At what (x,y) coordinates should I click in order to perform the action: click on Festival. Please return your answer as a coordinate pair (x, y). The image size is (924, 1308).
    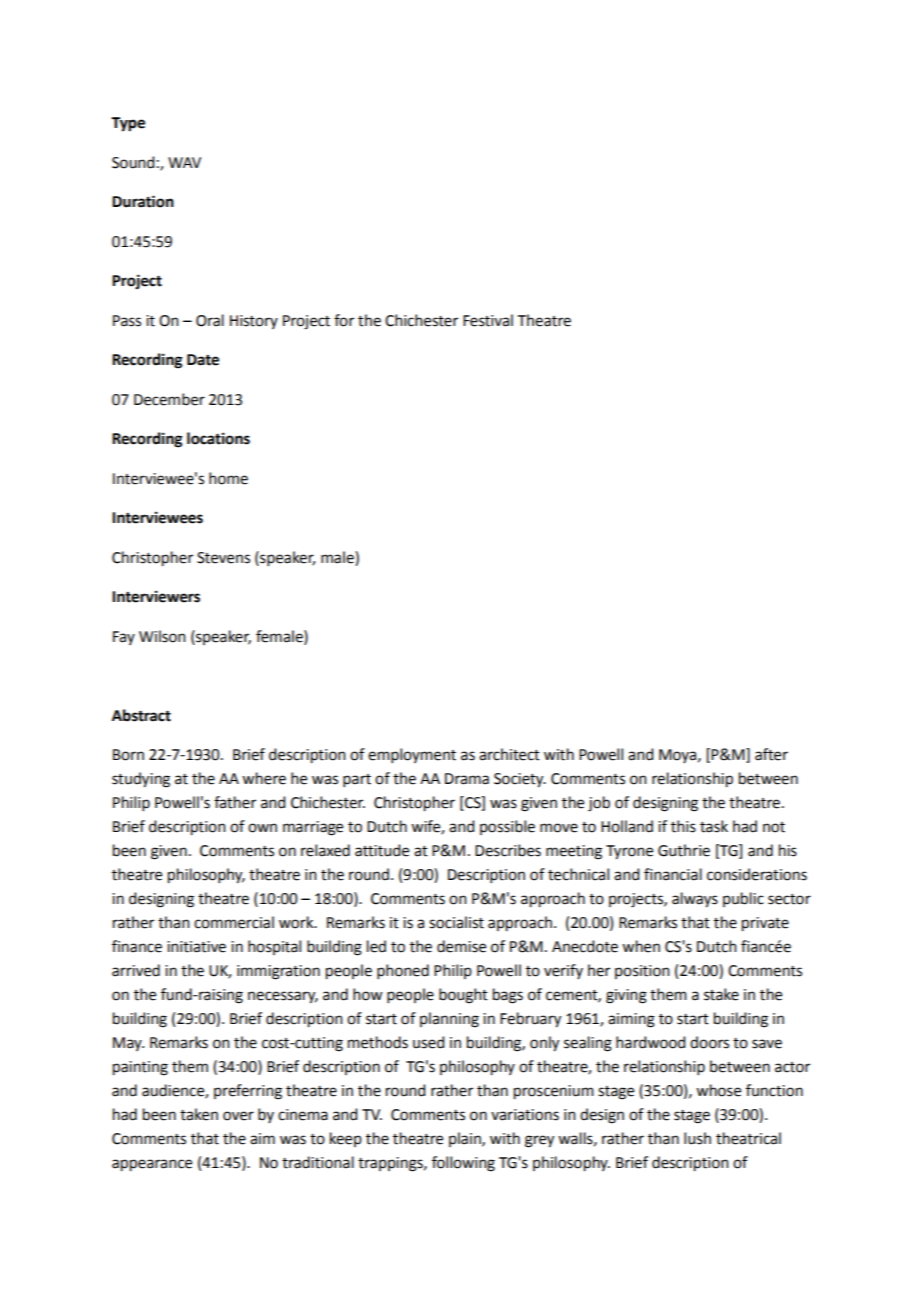
    Looking at the image, I should click on (488, 320).
